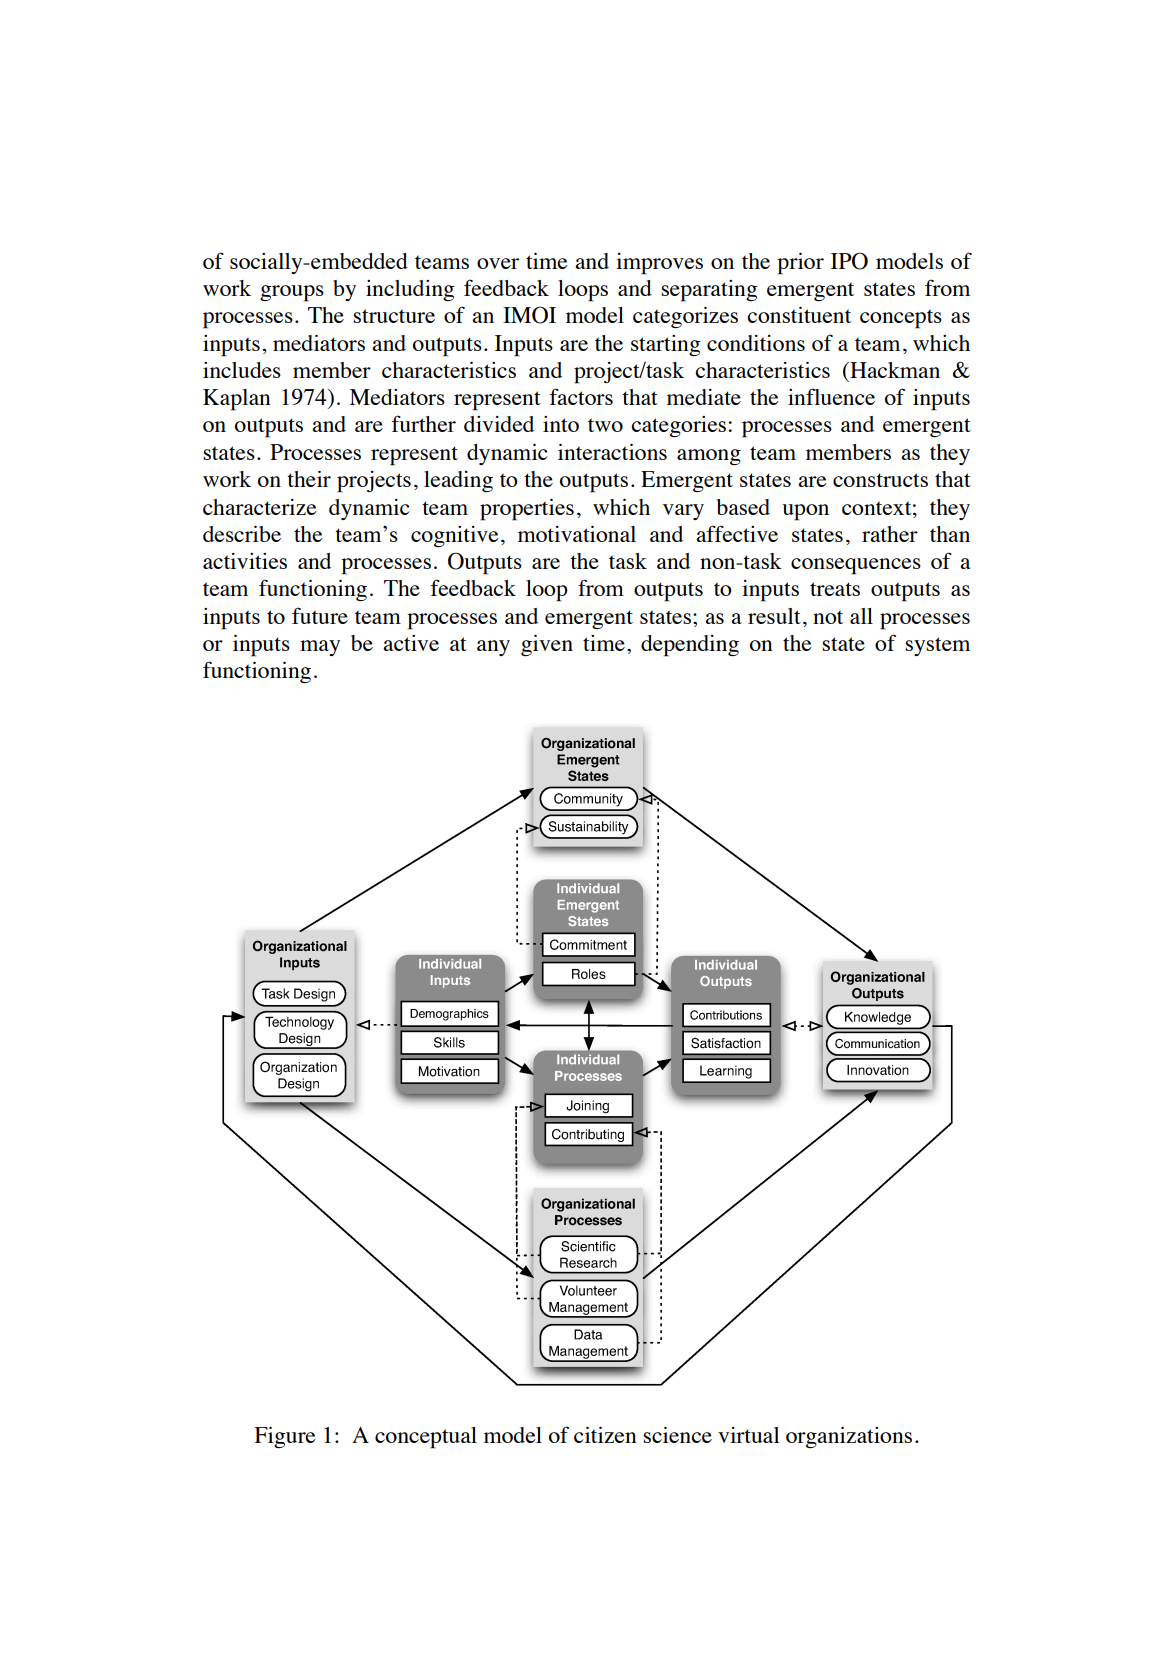 This screenshot has height=1657, width=1172. What do you see at coordinates (292, 293) in the screenshot?
I see `groups` at bounding box center [292, 293].
